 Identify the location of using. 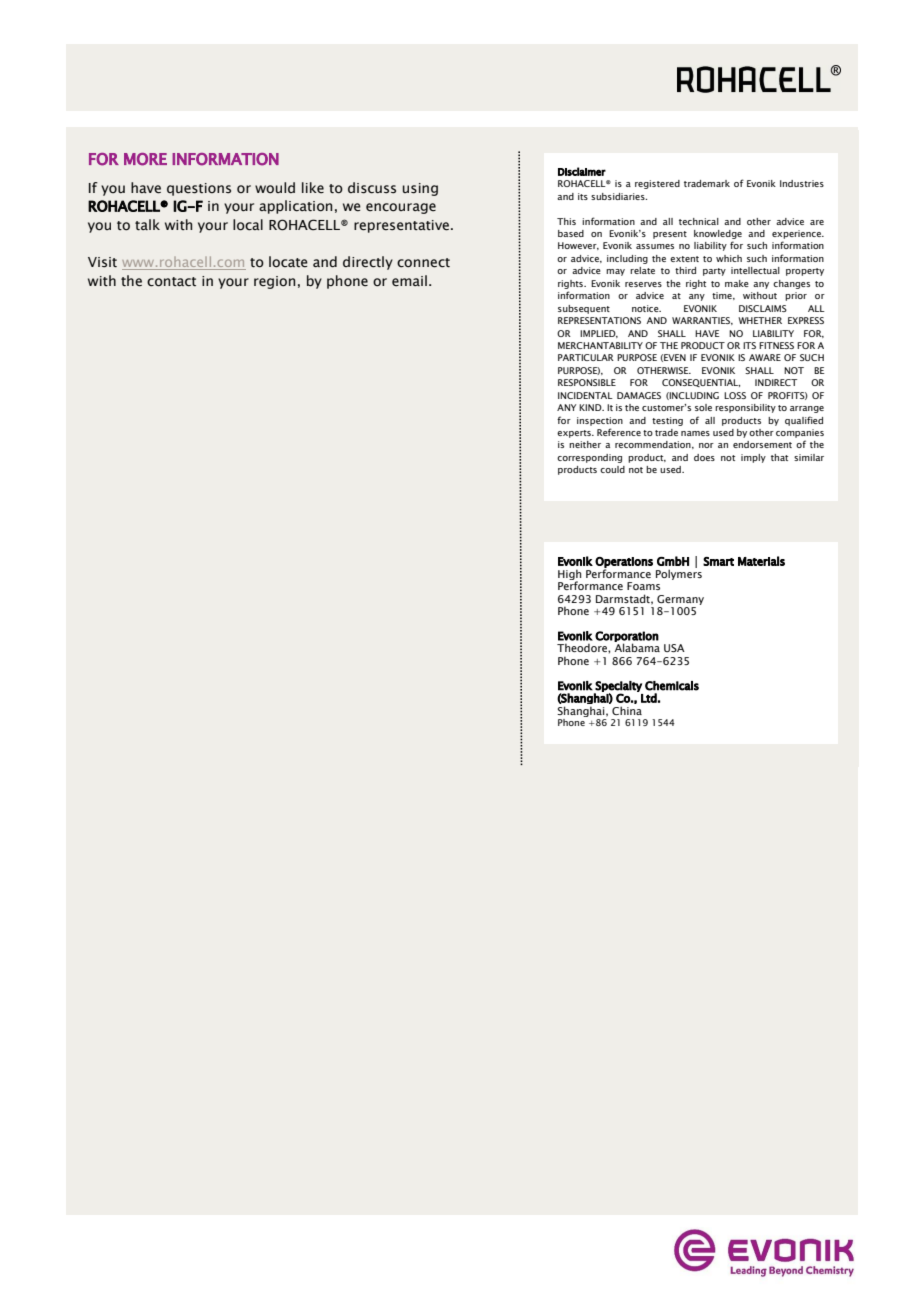
(420, 189).
